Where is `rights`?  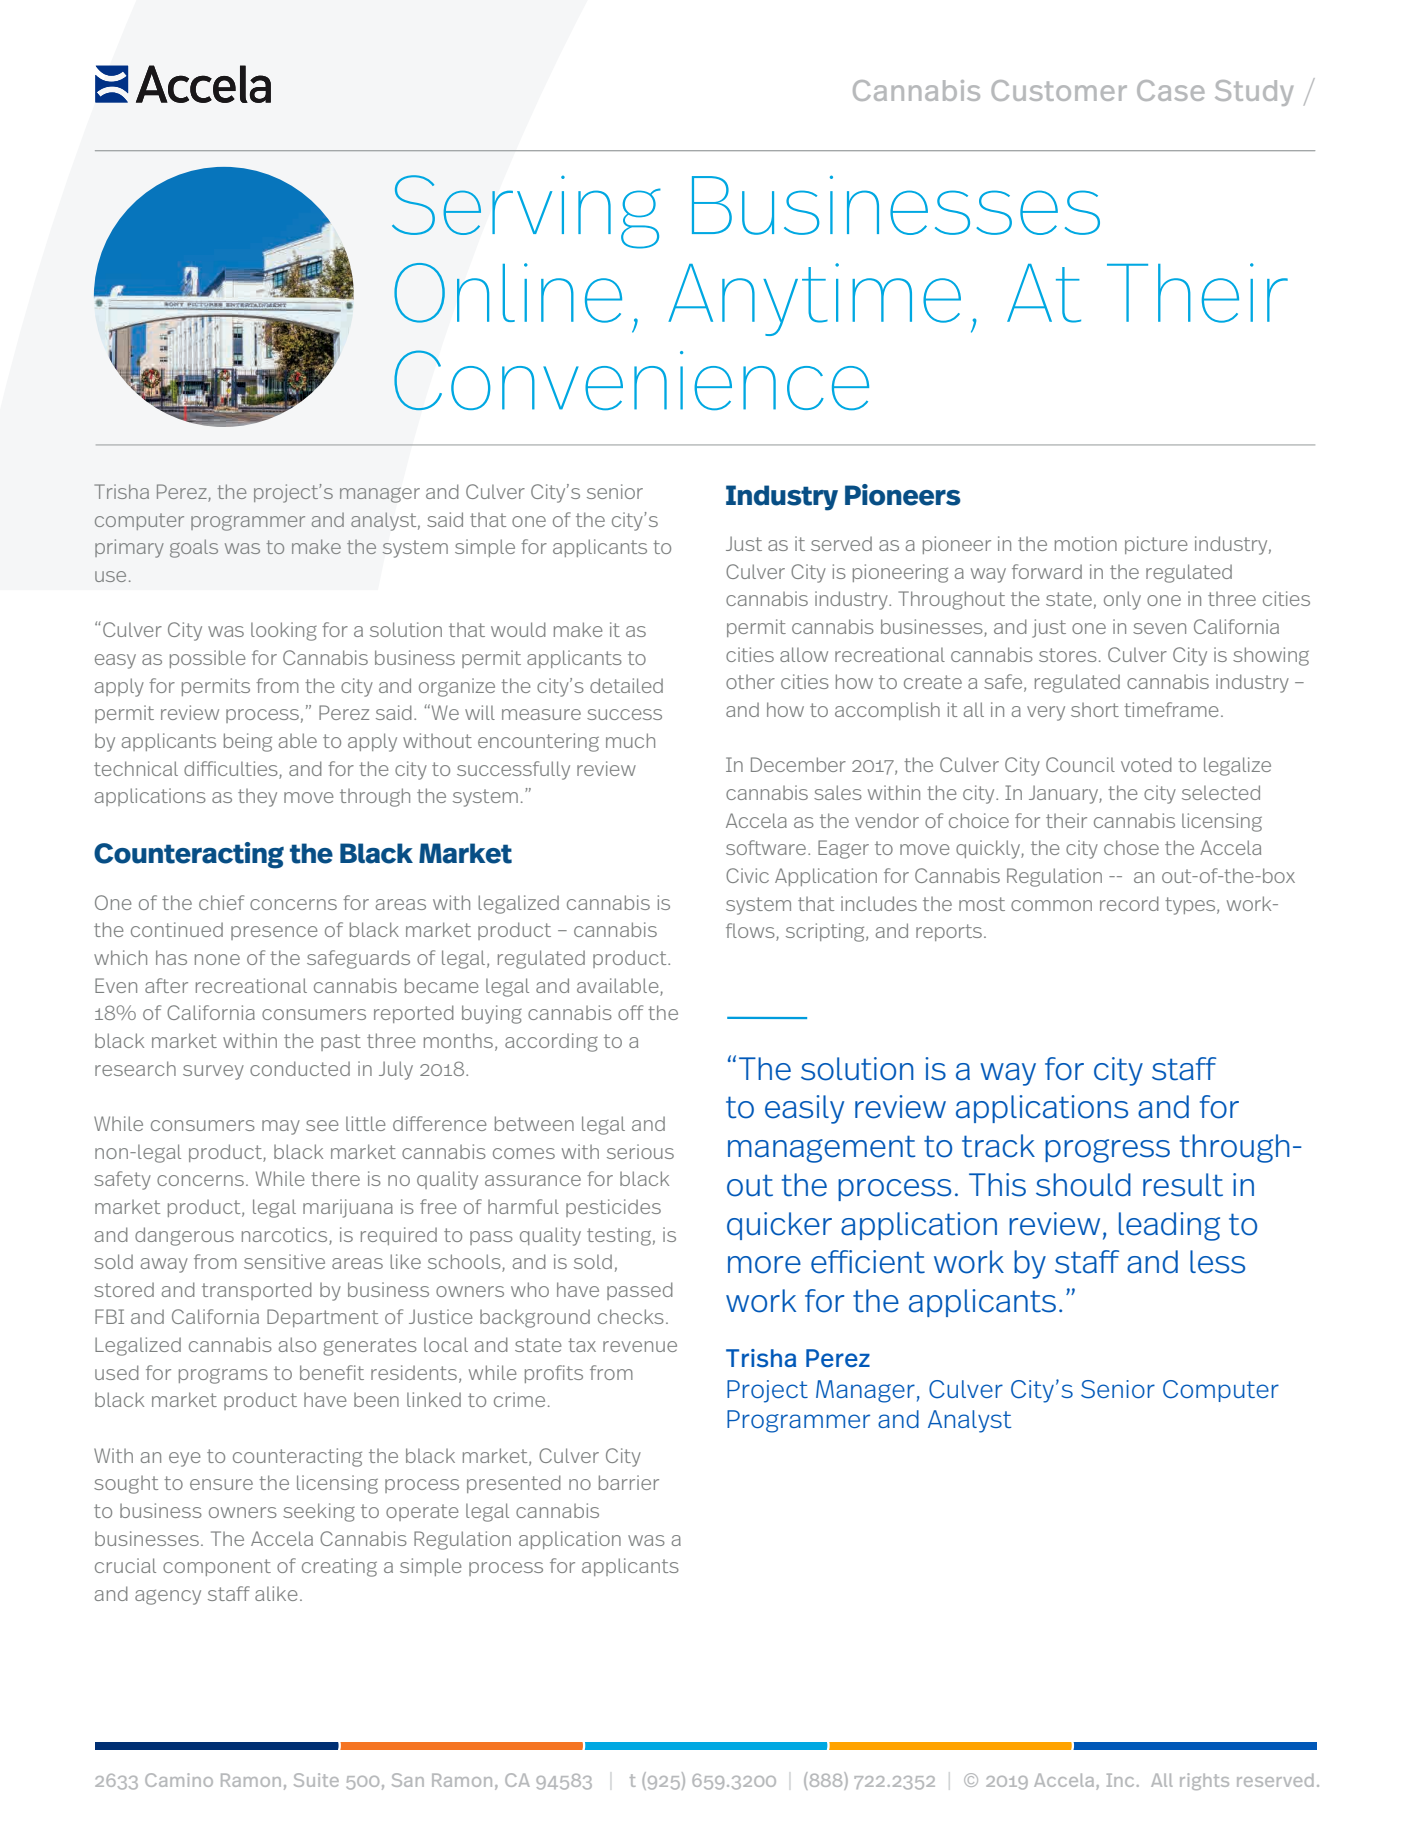
rights is located at coordinates (1204, 1781).
